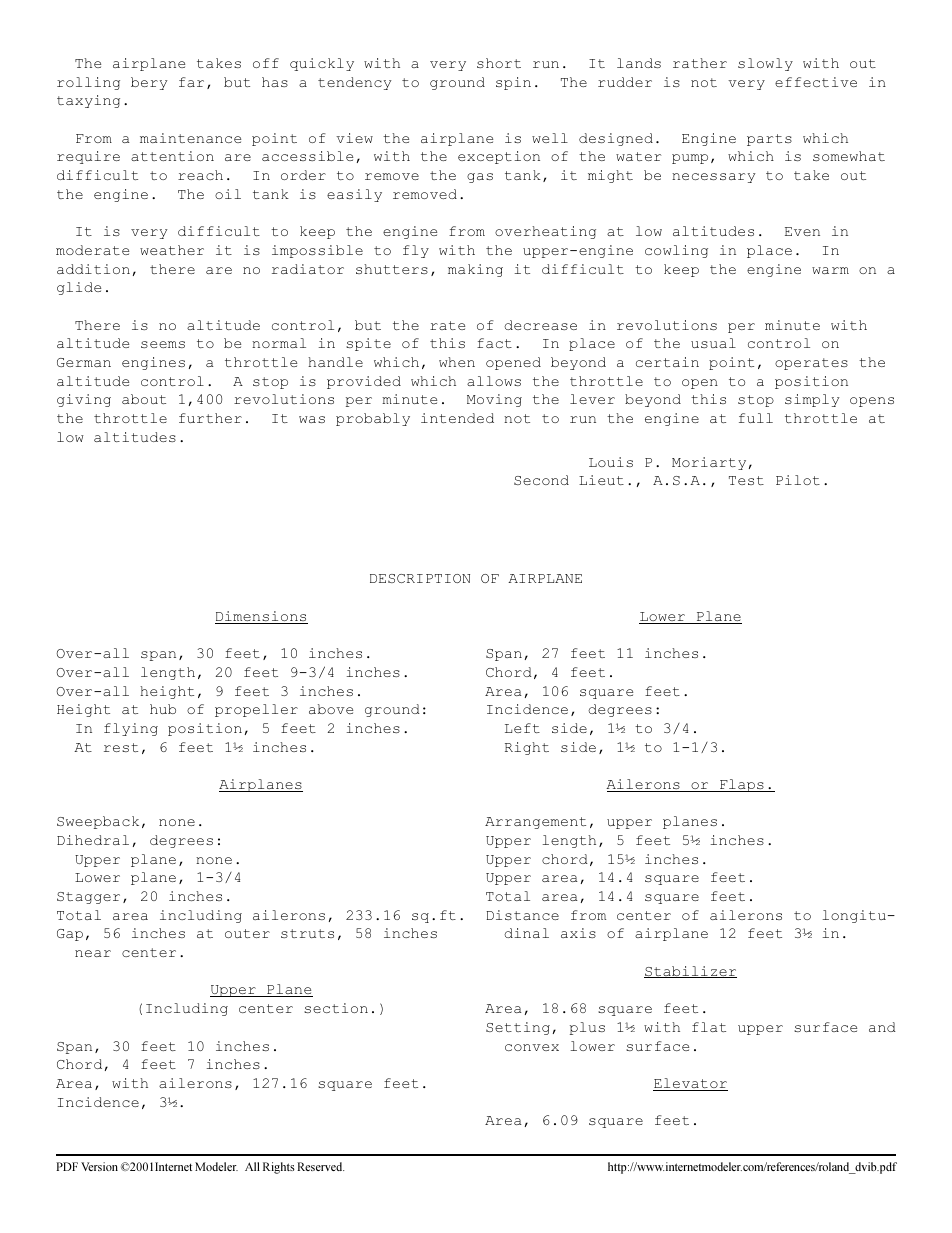  I want to click on Version, so click(99, 1166).
